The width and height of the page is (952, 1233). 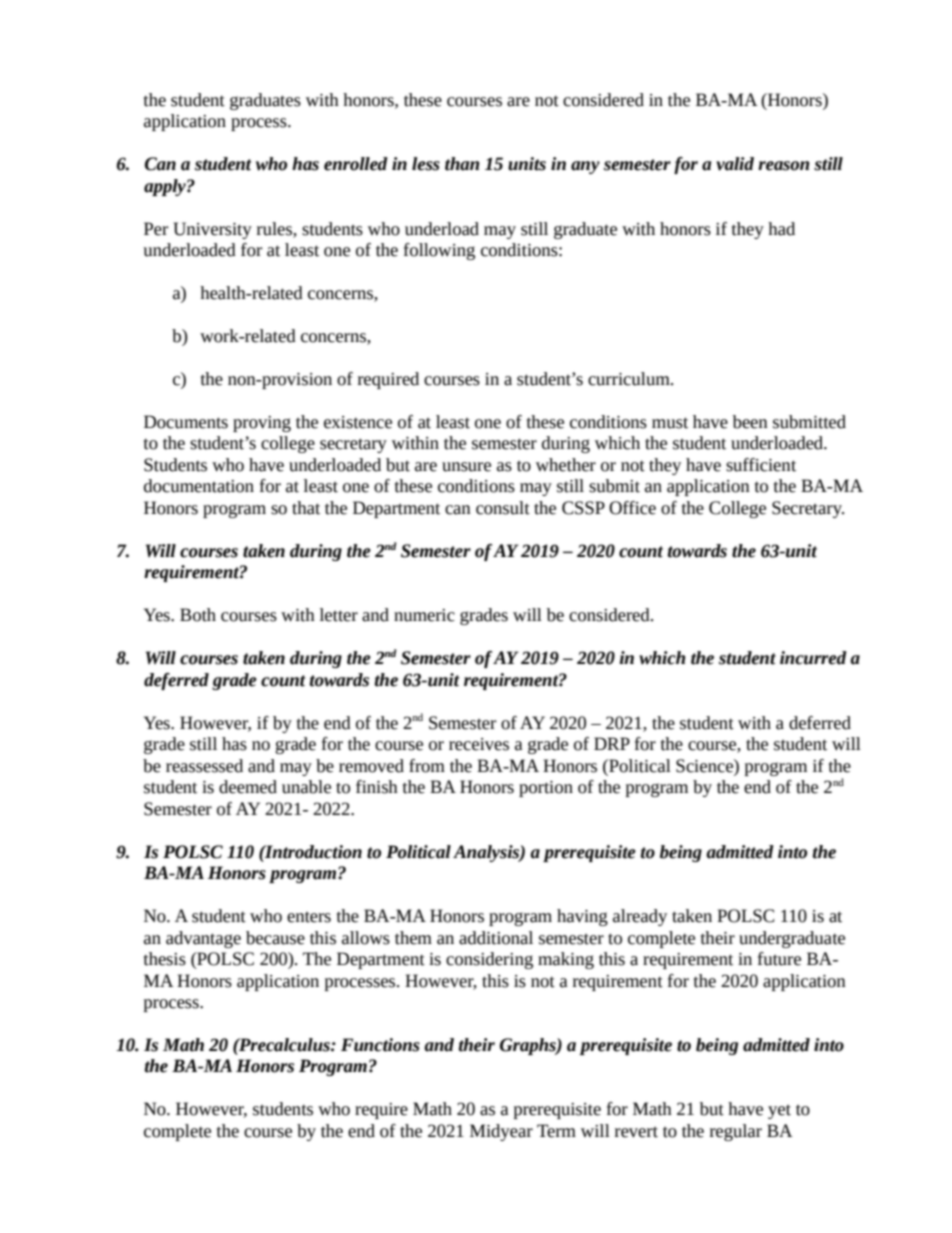 I want to click on University, so click(x=212, y=230).
